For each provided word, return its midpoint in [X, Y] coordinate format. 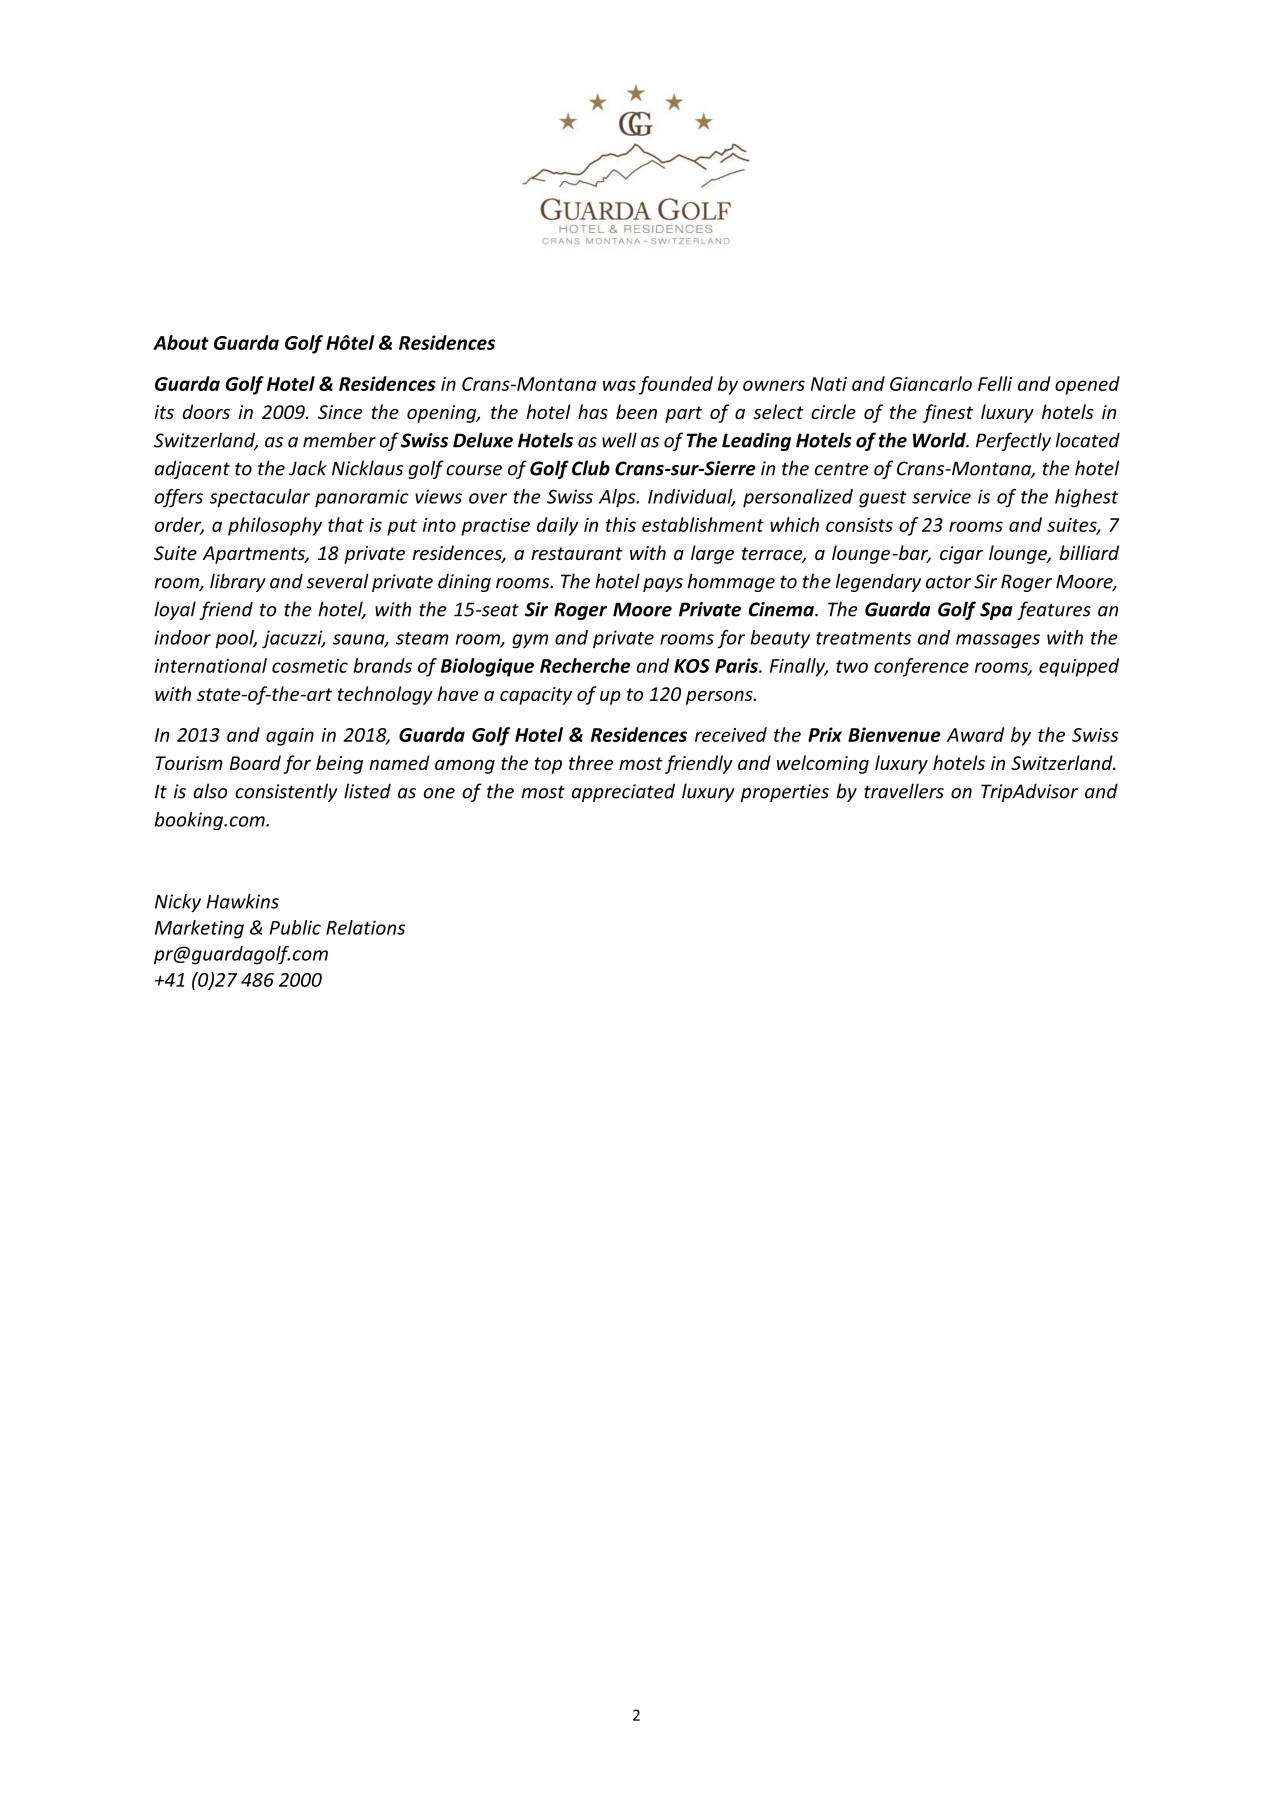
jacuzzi [293, 639]
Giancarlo [931, 383]
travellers [904, 791]
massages [998, 641]
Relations [365, 927]
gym [530, 641]
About [181, 342]
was [619, 385]
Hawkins [242, 901]
